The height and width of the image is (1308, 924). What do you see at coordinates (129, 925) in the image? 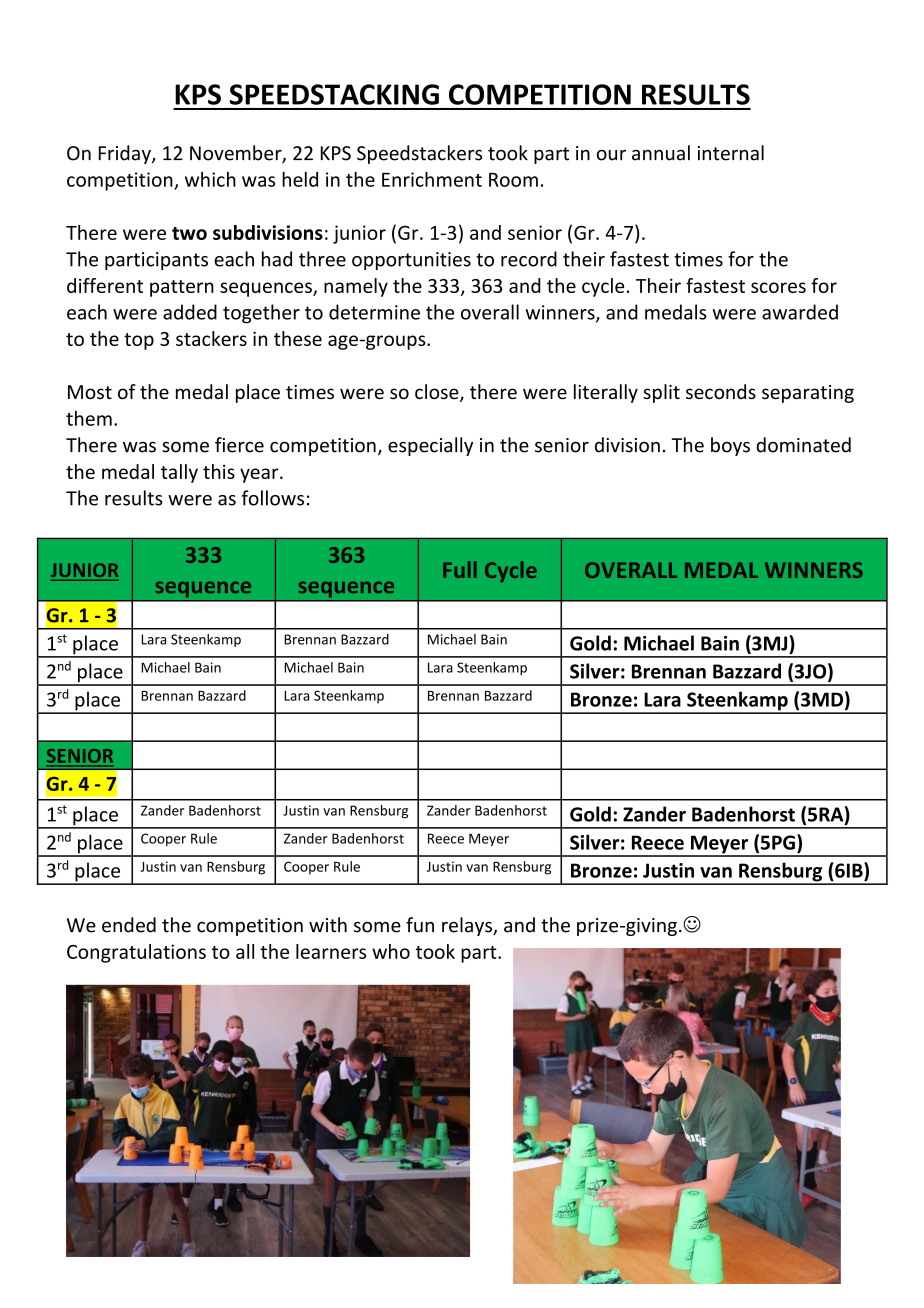
I see `ended` at bounding box center [129, 925].
